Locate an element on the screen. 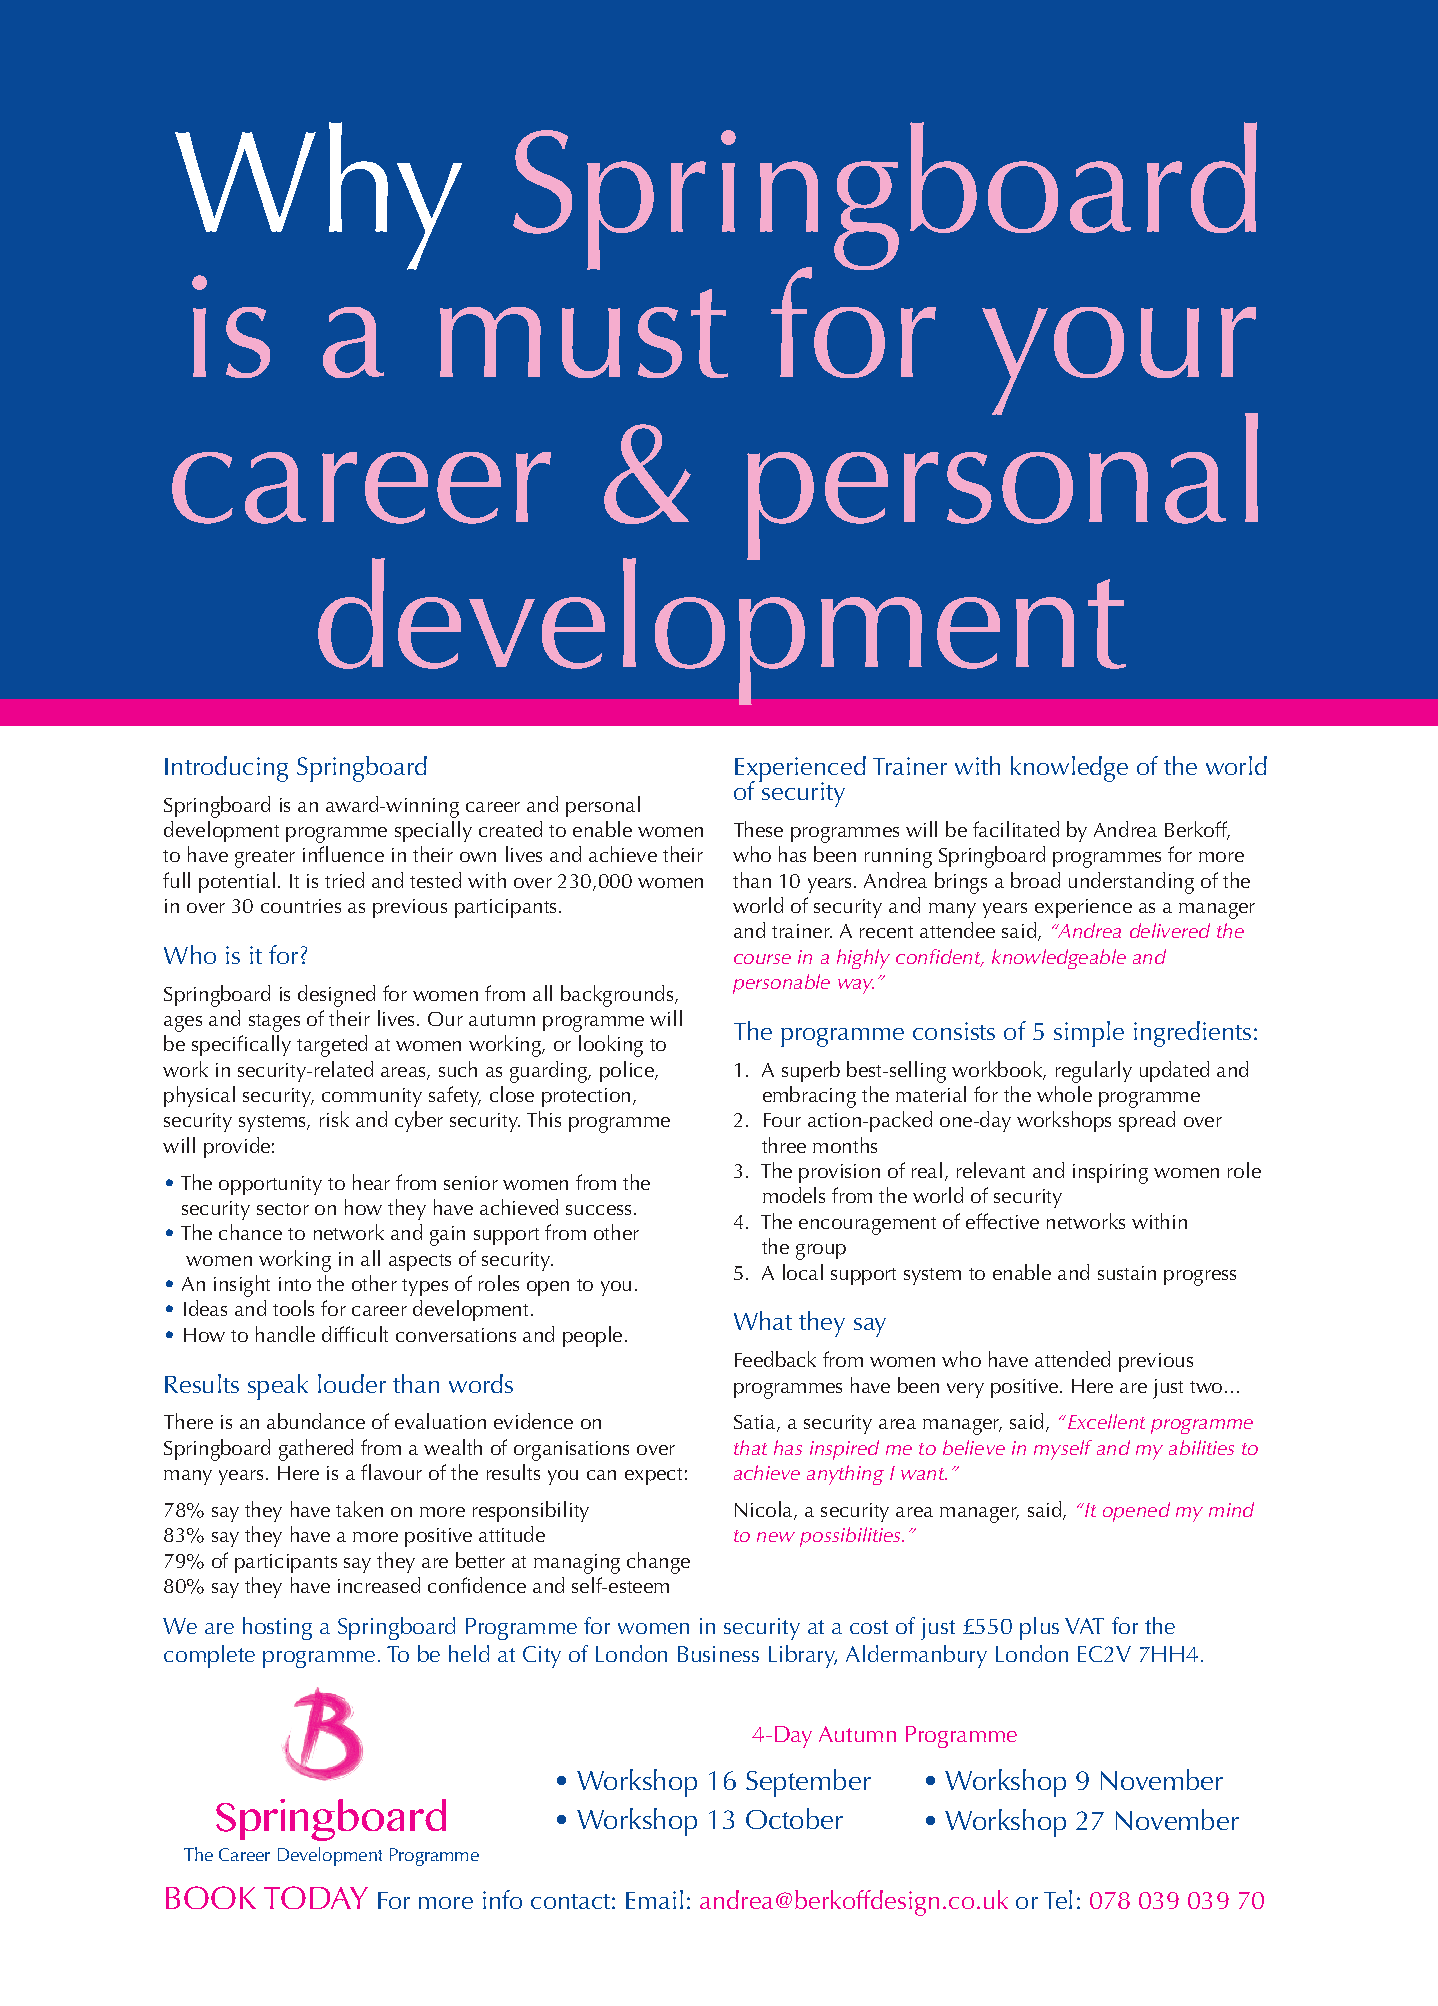 Image resolution: width=1438 pixels, height=2006 pixels. models is located at coordinates (794, 1195).
